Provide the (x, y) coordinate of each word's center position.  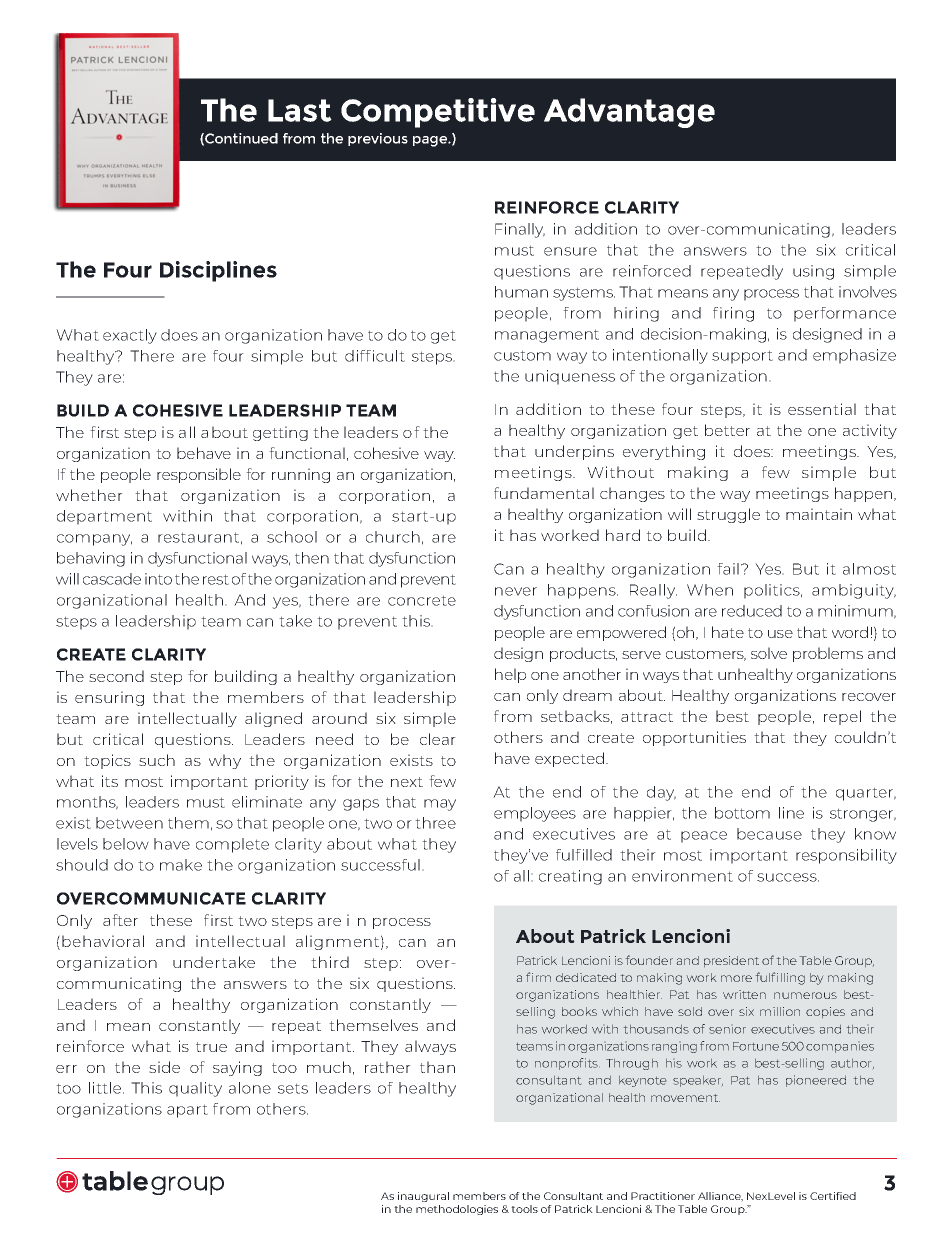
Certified (833, 1196)
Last (300, 110)
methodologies (457, 1210)
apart (187, 1111)
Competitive (438, 113)
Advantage (629, 113)
